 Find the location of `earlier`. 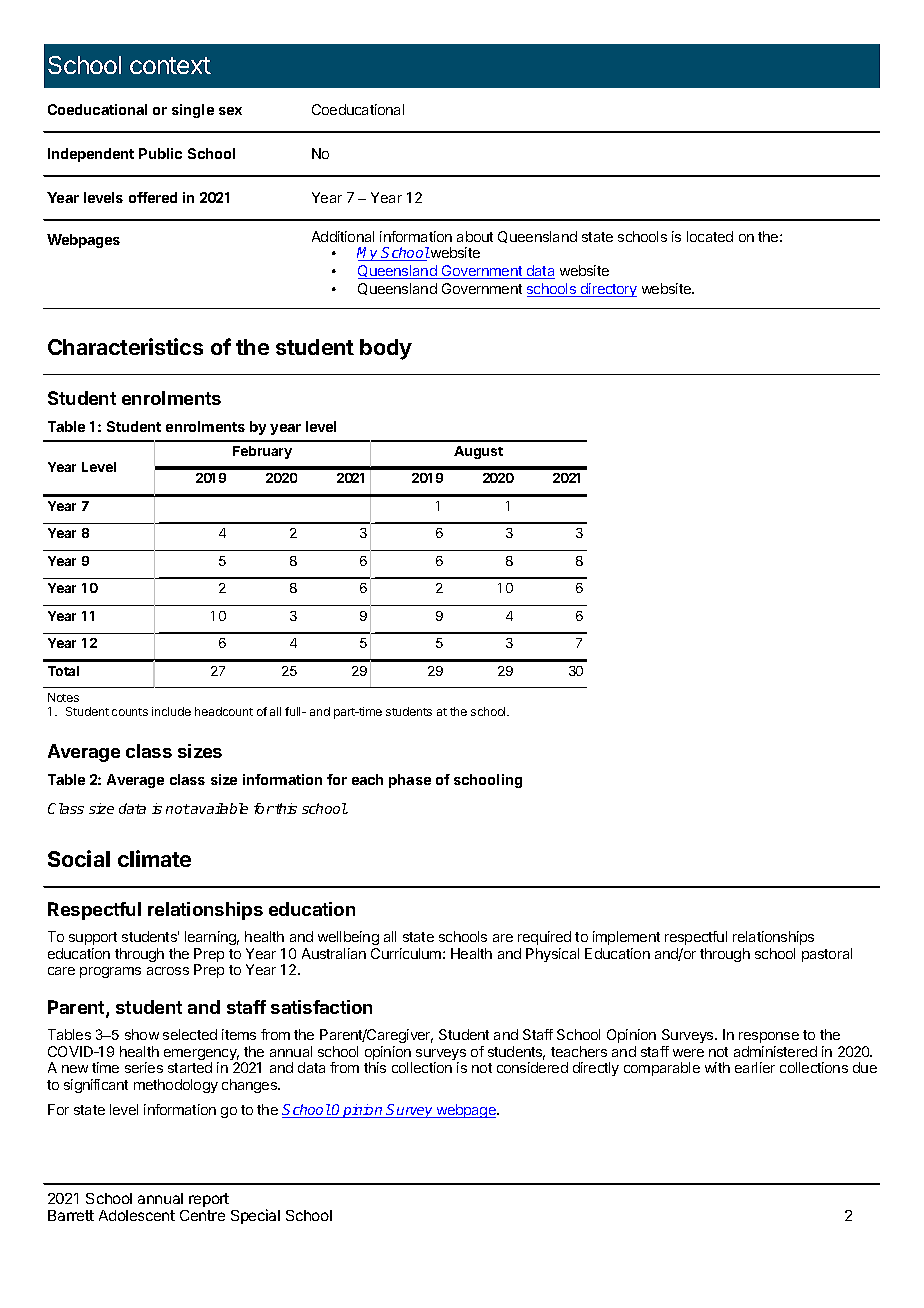

earlier is located at coordinates (755, 1067).
